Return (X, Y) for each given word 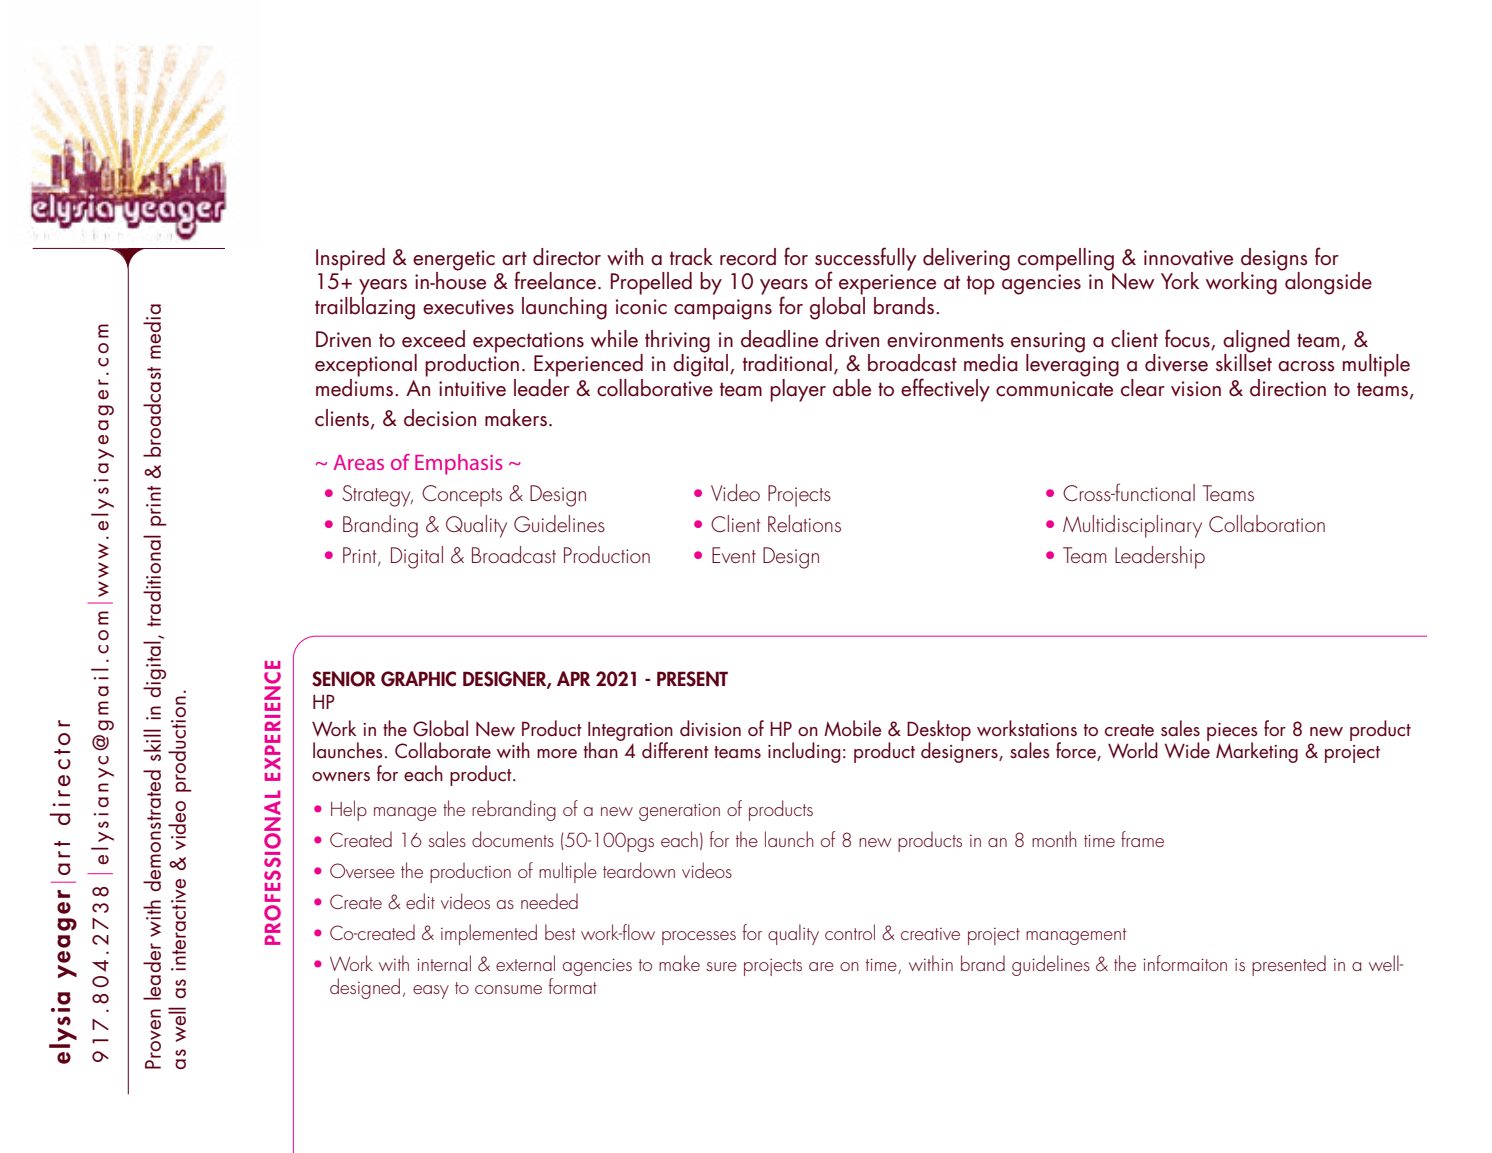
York (1180, 280)
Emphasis (459, 464)
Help (349, 810)
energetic (454, 261)
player (798, 390)
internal (444, 963)
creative (930, 934)
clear (1143, 388)
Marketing (1257, 752)
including (804, 752)
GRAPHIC (418, 679)
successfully (865, 260)
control (850, 932)
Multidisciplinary (1132, 526)
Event (734, 555)
